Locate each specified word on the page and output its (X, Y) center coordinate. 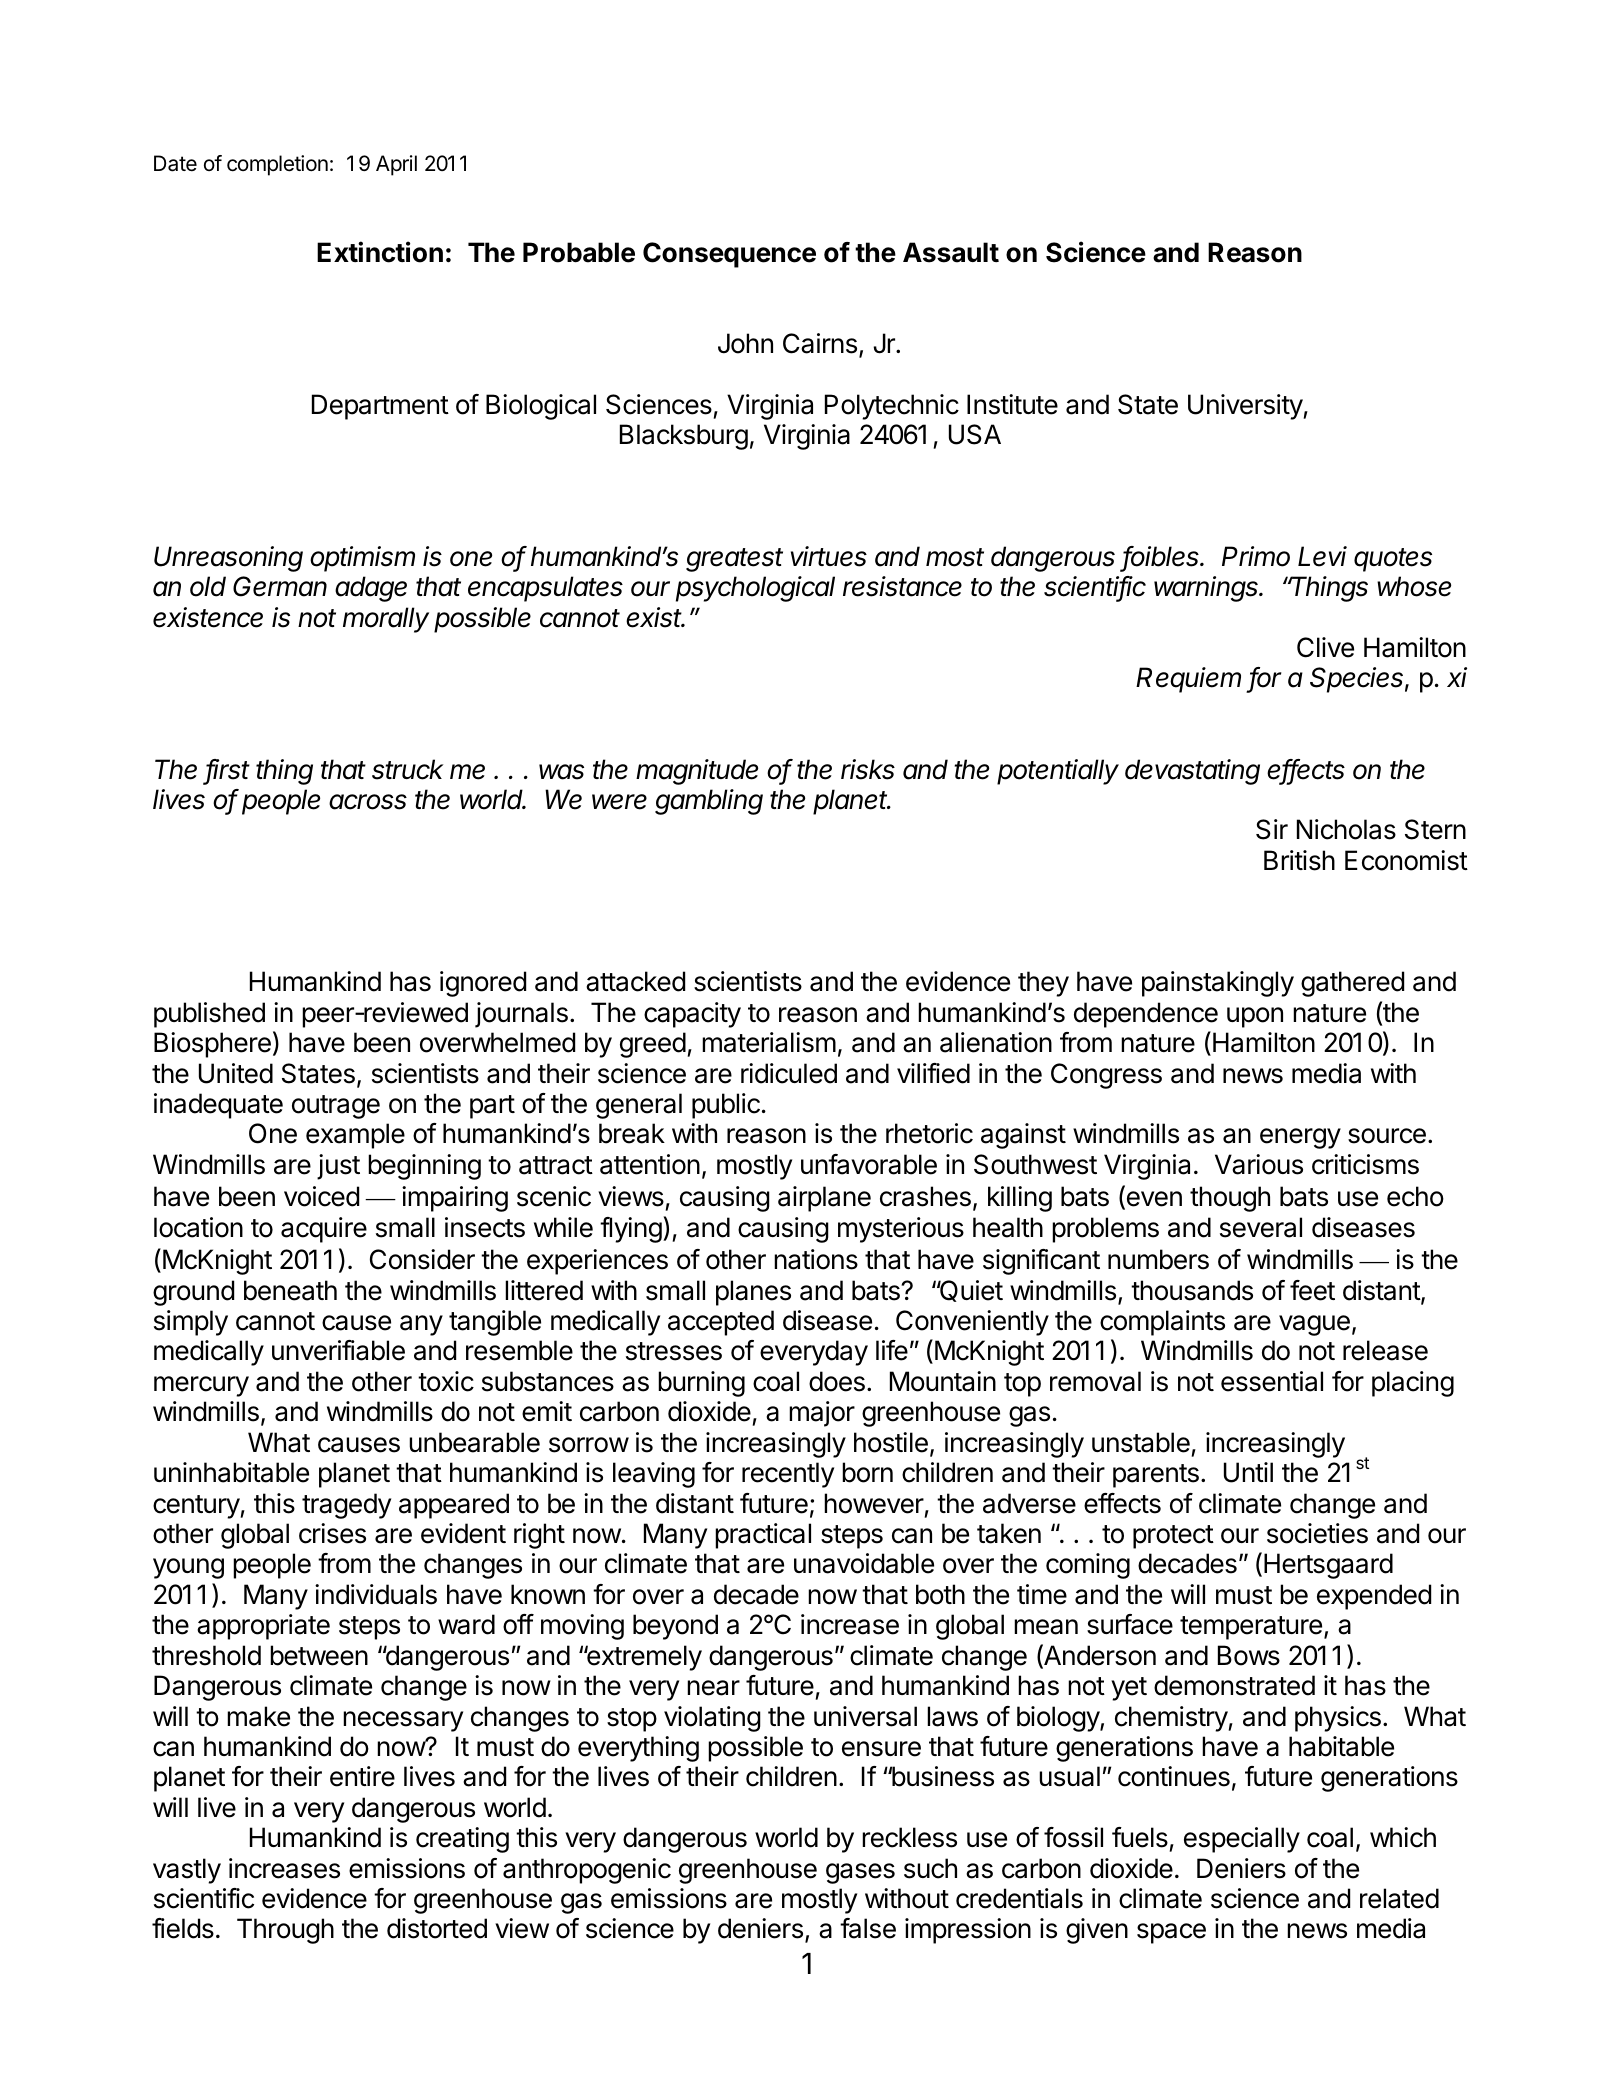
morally (386, 620)
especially (1242, 1840)
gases (860, 1873)
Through (285, 1931)
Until (1248, 1472)
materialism (769, 1042)
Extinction (380, 252)
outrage (336, 1107)
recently (788, 1475)
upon (1255, 1017)
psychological (755, 589)
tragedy (346, 1506)
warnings (1207, 589)
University (1245, 407)
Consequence (729, 255)
